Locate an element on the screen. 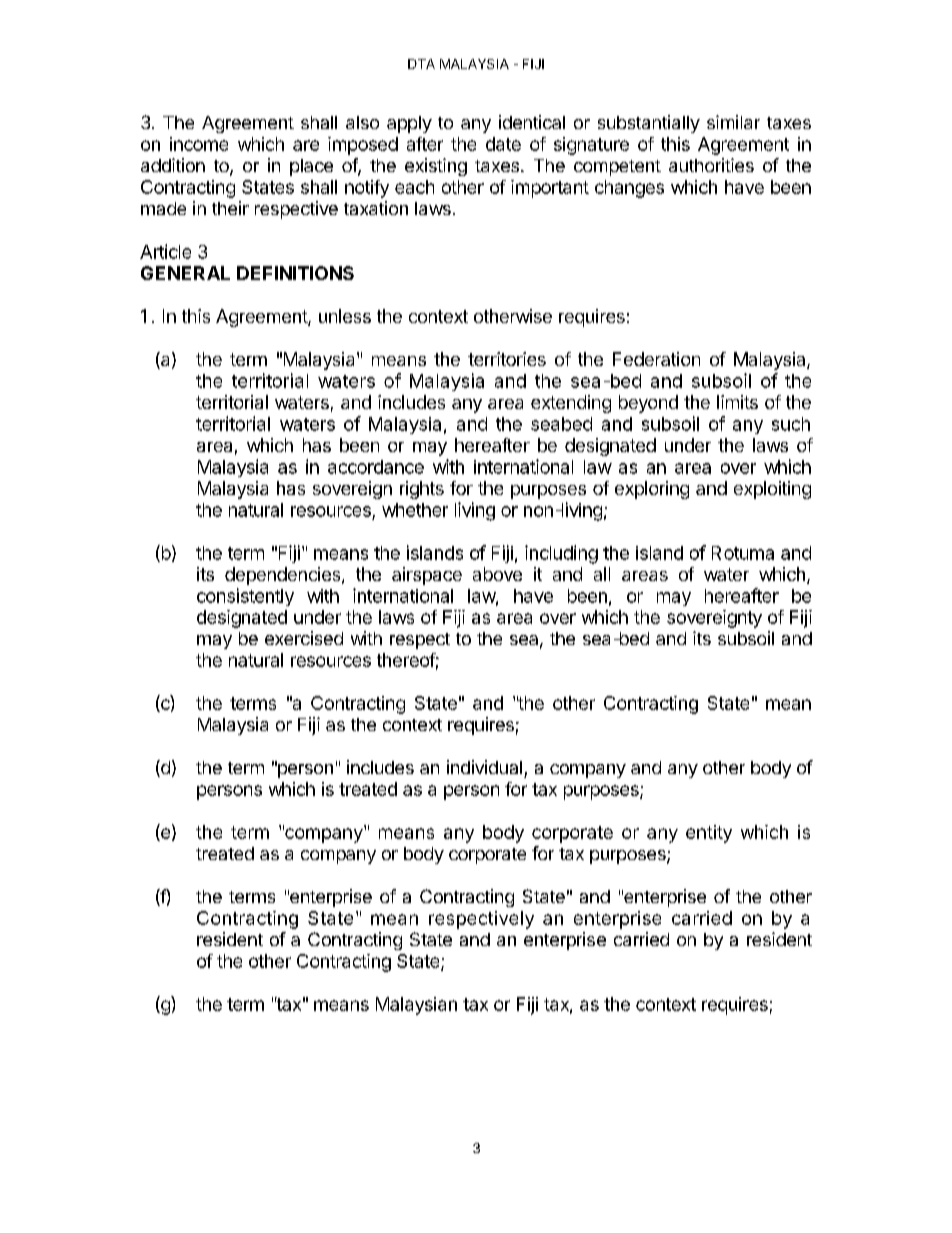 The width and height of the screenshot is (952, 1233). including is located at coordinates (561, 554).
